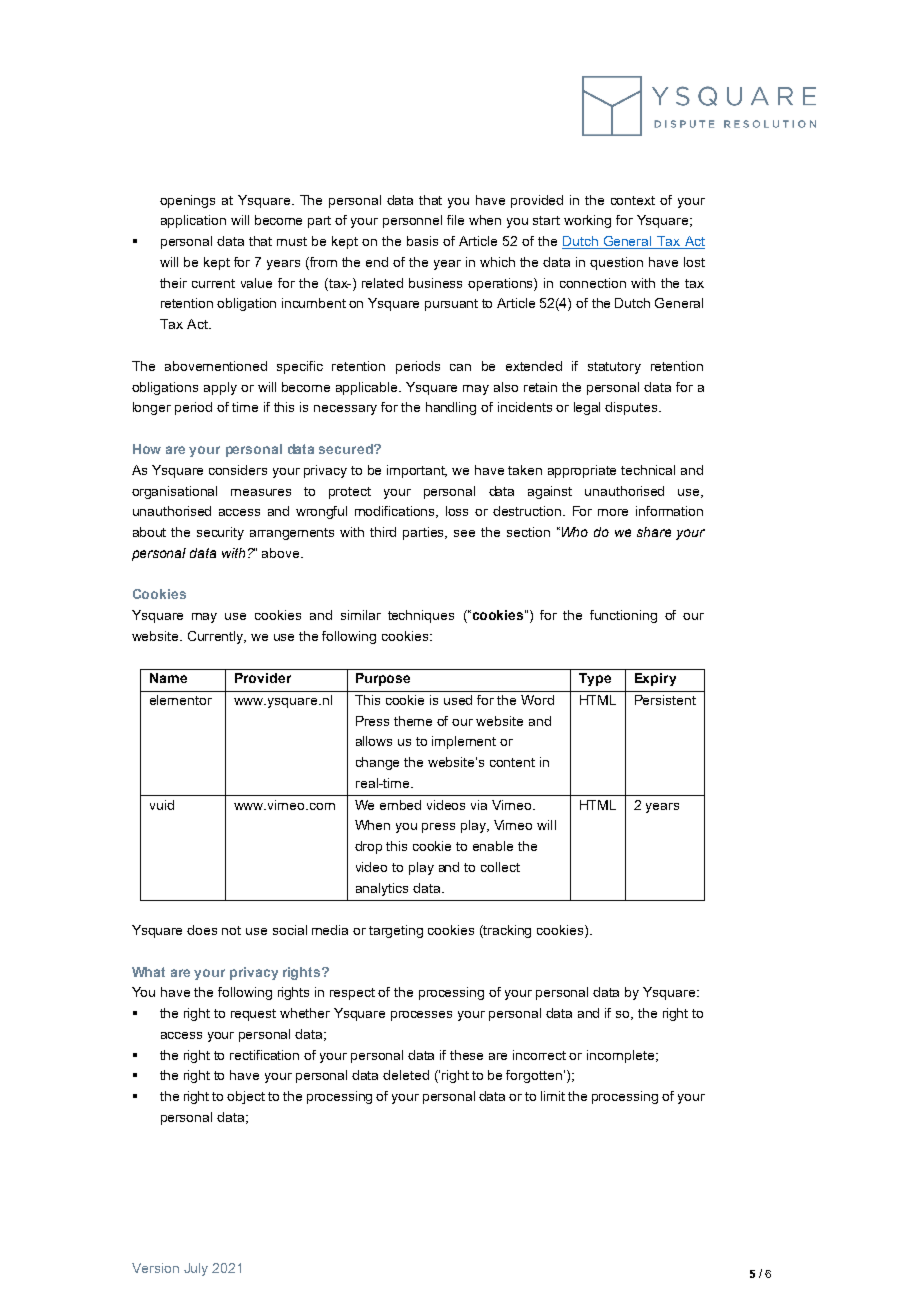 The height and width of the document is (1307, 924). What do you see at coordinates (417, 471) in the document?
I see `important` at bounding box center [417, 471].
